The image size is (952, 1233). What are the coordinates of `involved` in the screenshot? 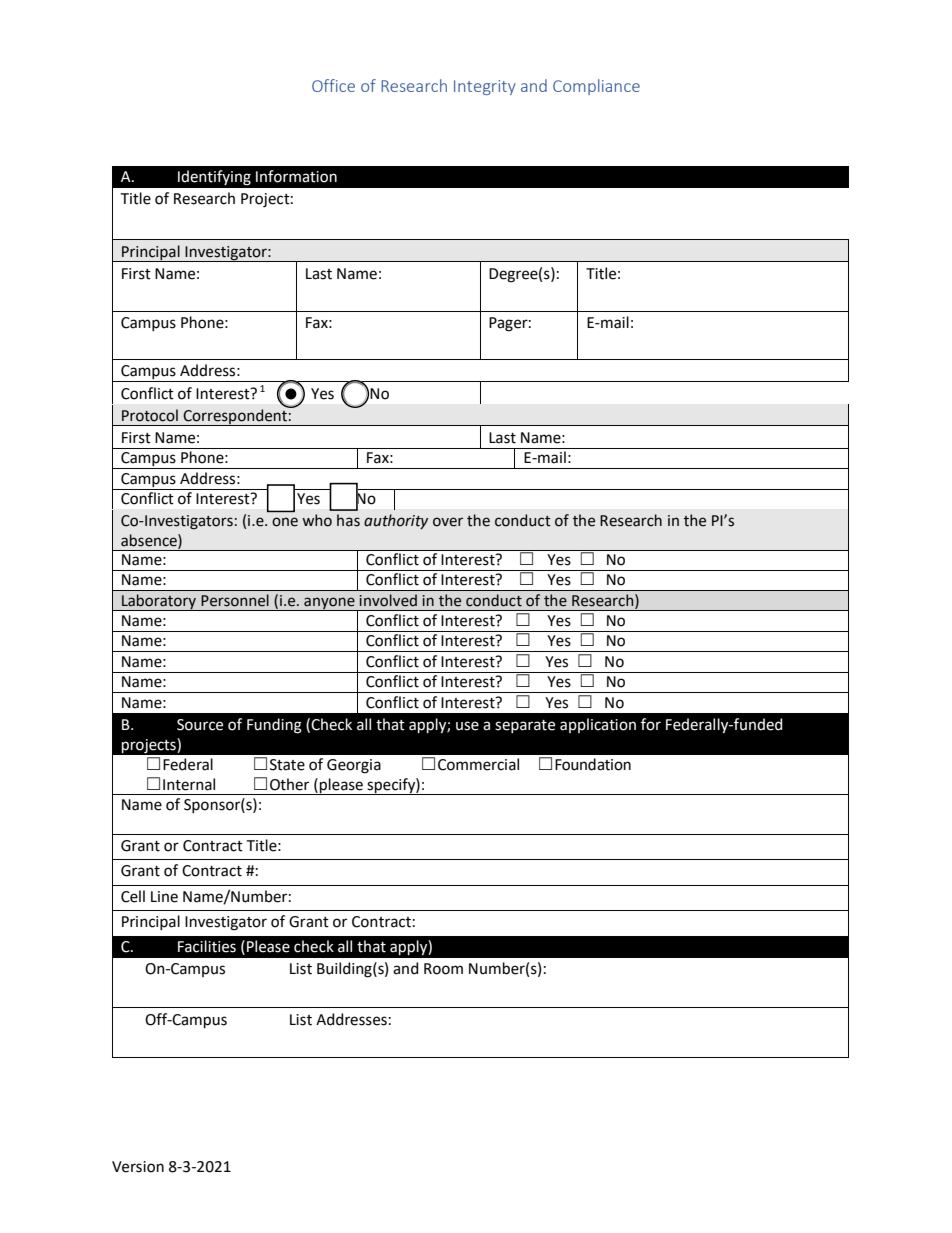 It's located at (388, 600).
